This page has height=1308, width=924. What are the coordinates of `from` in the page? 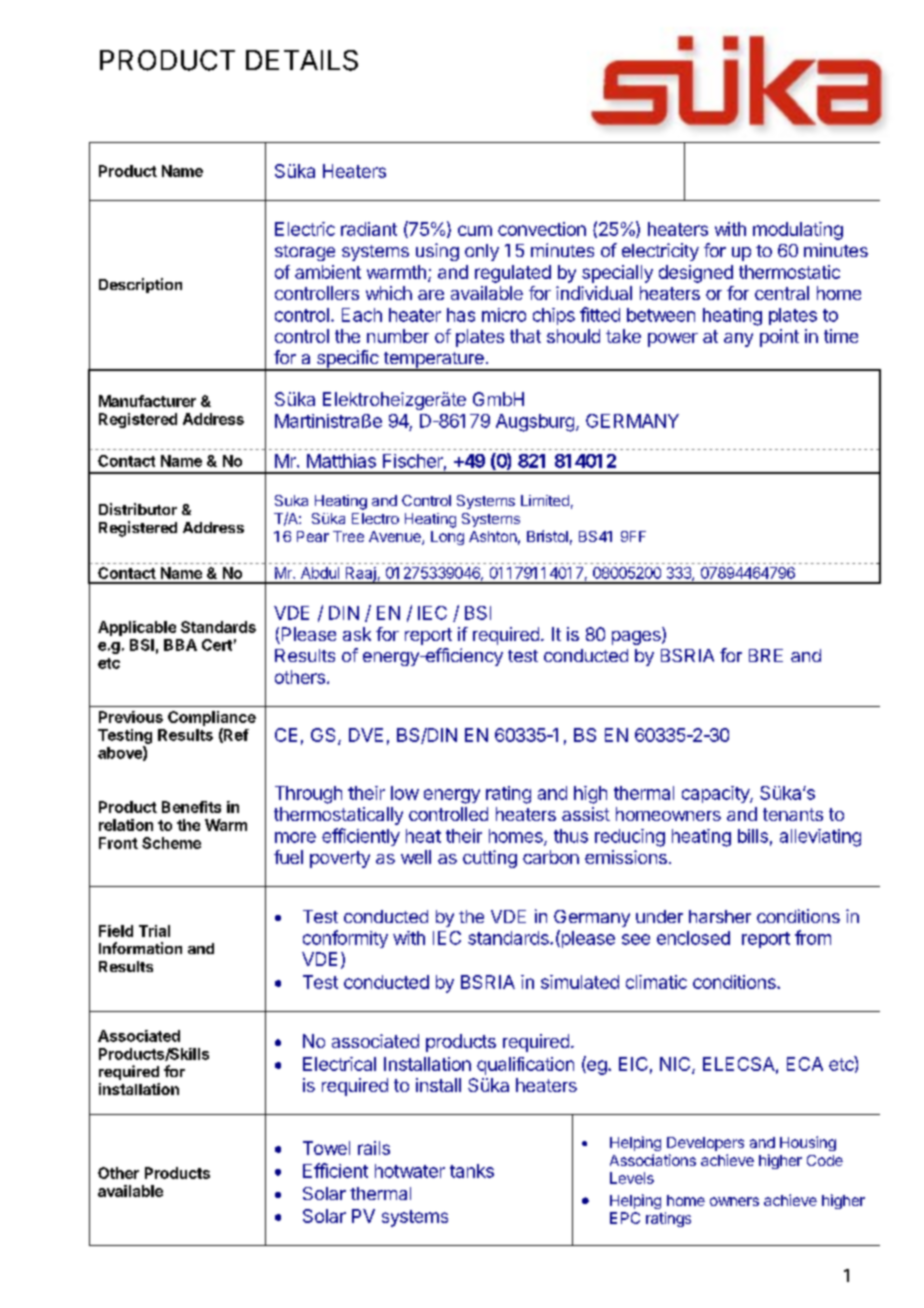 It's located at (813, 937).
